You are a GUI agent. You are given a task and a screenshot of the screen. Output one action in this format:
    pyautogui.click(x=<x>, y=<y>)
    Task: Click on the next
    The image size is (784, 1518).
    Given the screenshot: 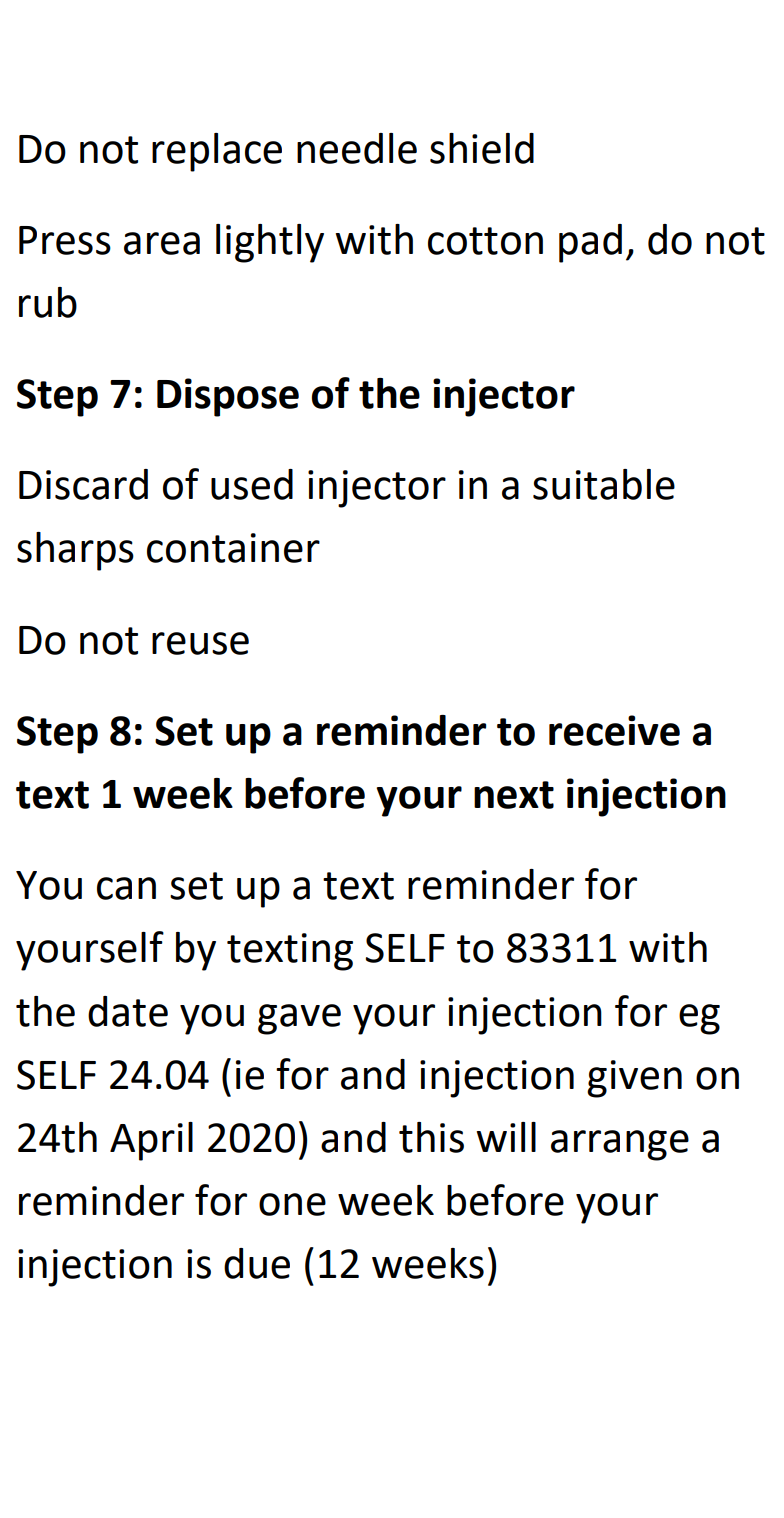 What is the action you would take?
    pyautogui.click(x=514, y=795)
